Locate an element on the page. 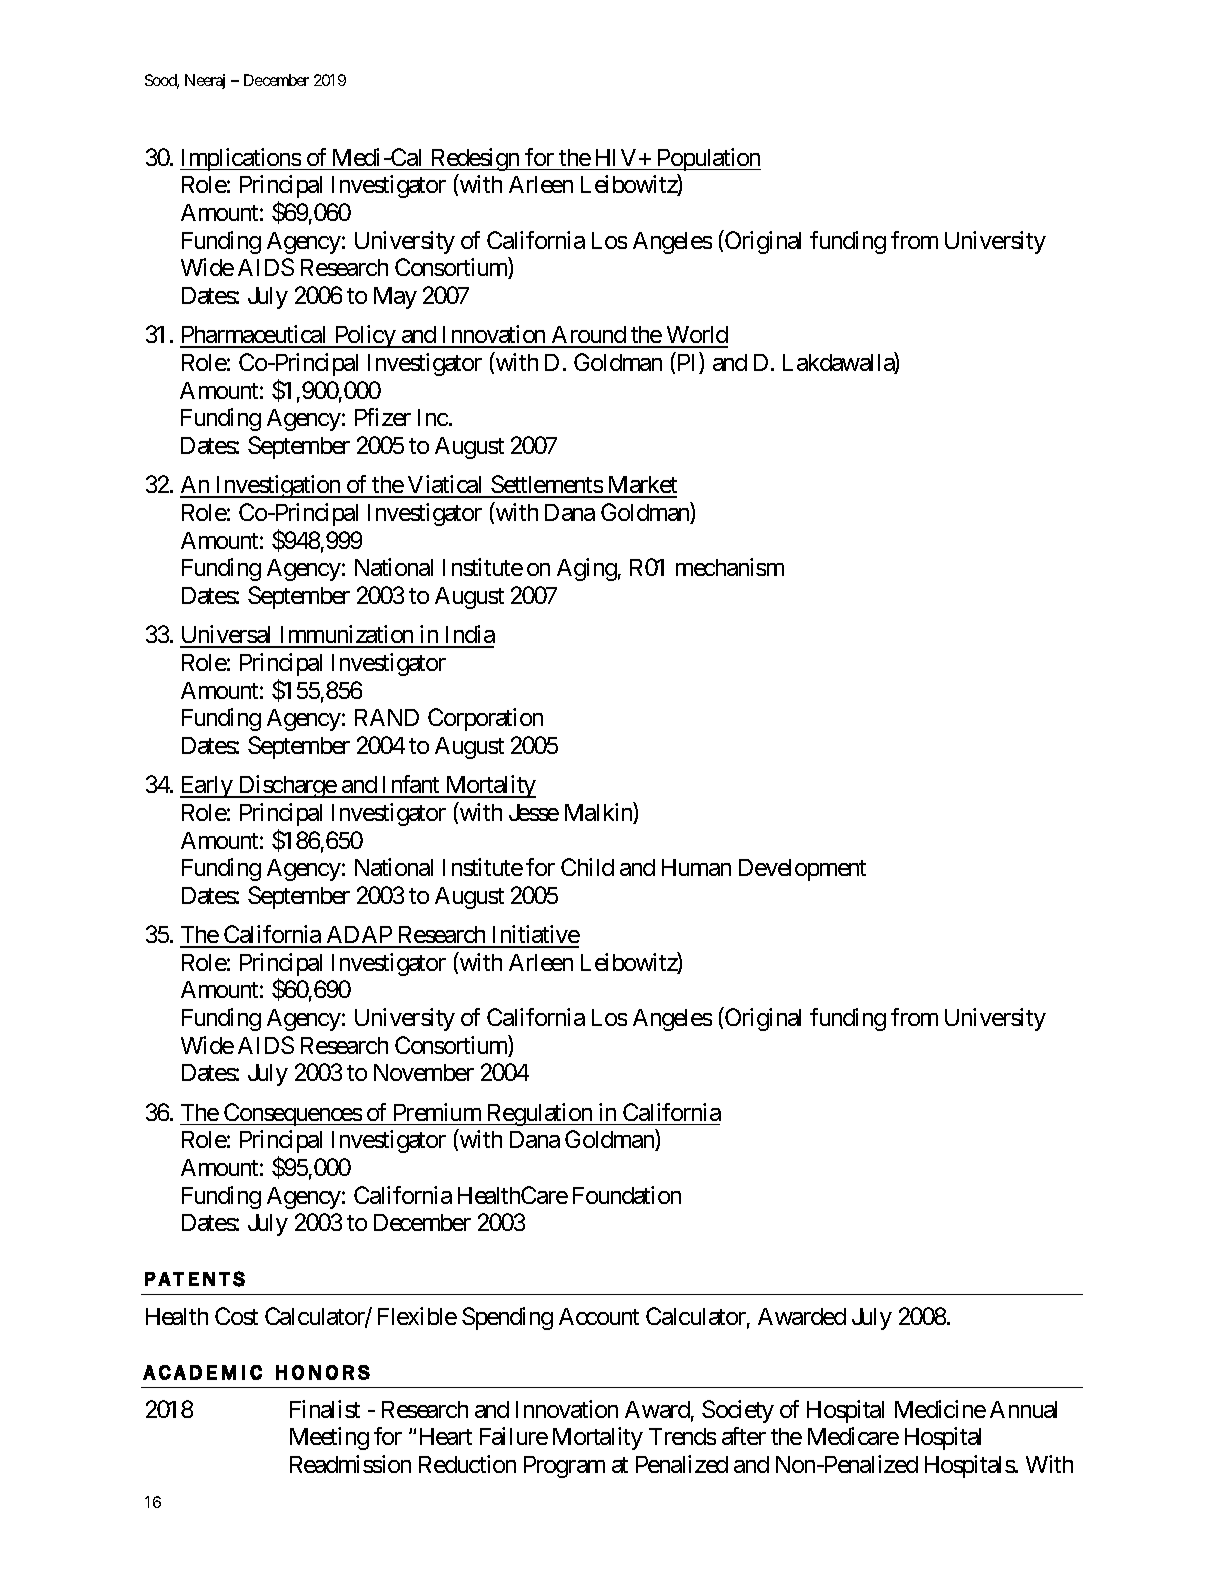 The image size is (1224, 1584). Early is located at coordinates (207, 787).
